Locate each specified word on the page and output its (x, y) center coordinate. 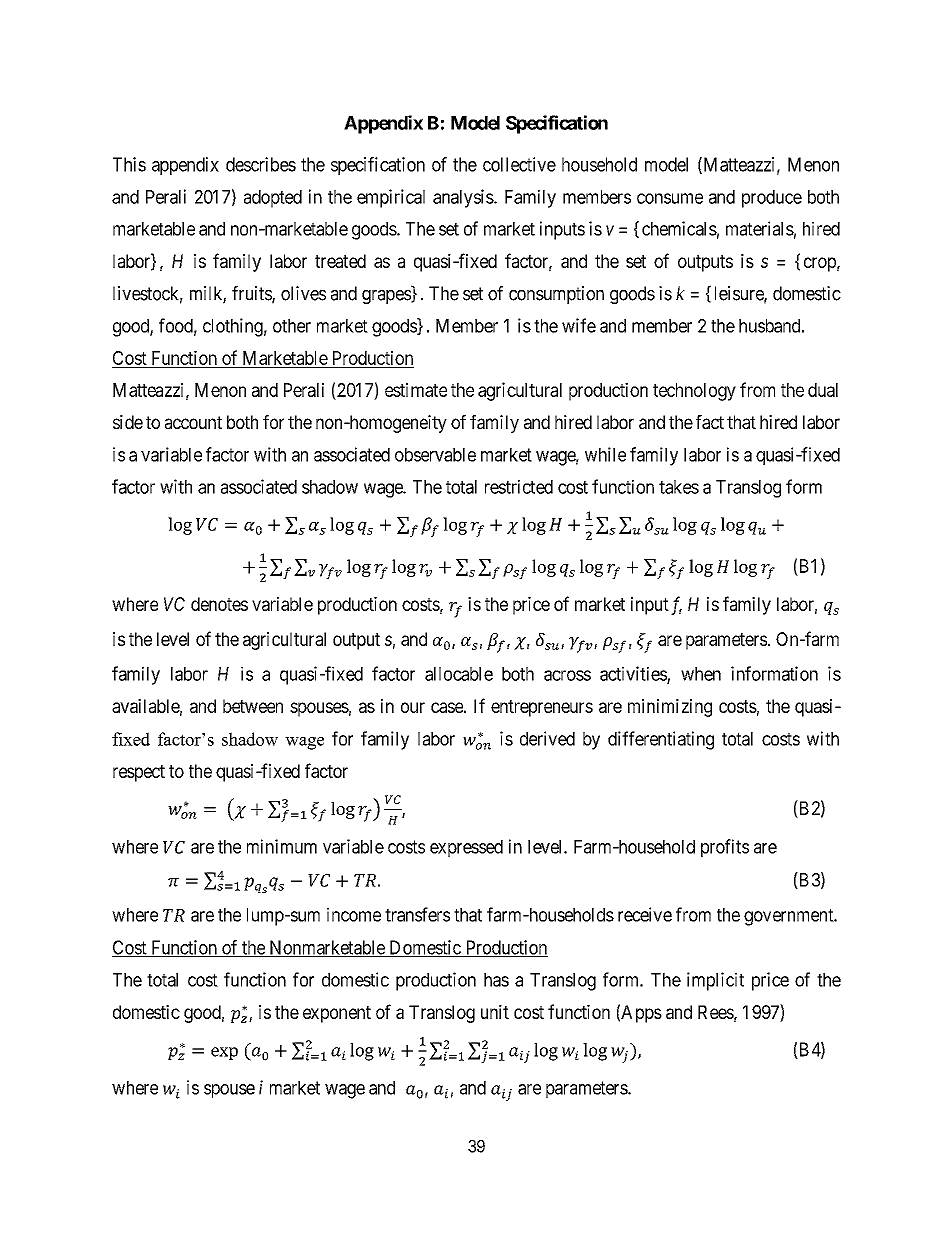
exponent (337, 1014)
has (496, 980)
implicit (715, 981)
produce (772, 199)
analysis (463, 198)
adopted (273, 199)
